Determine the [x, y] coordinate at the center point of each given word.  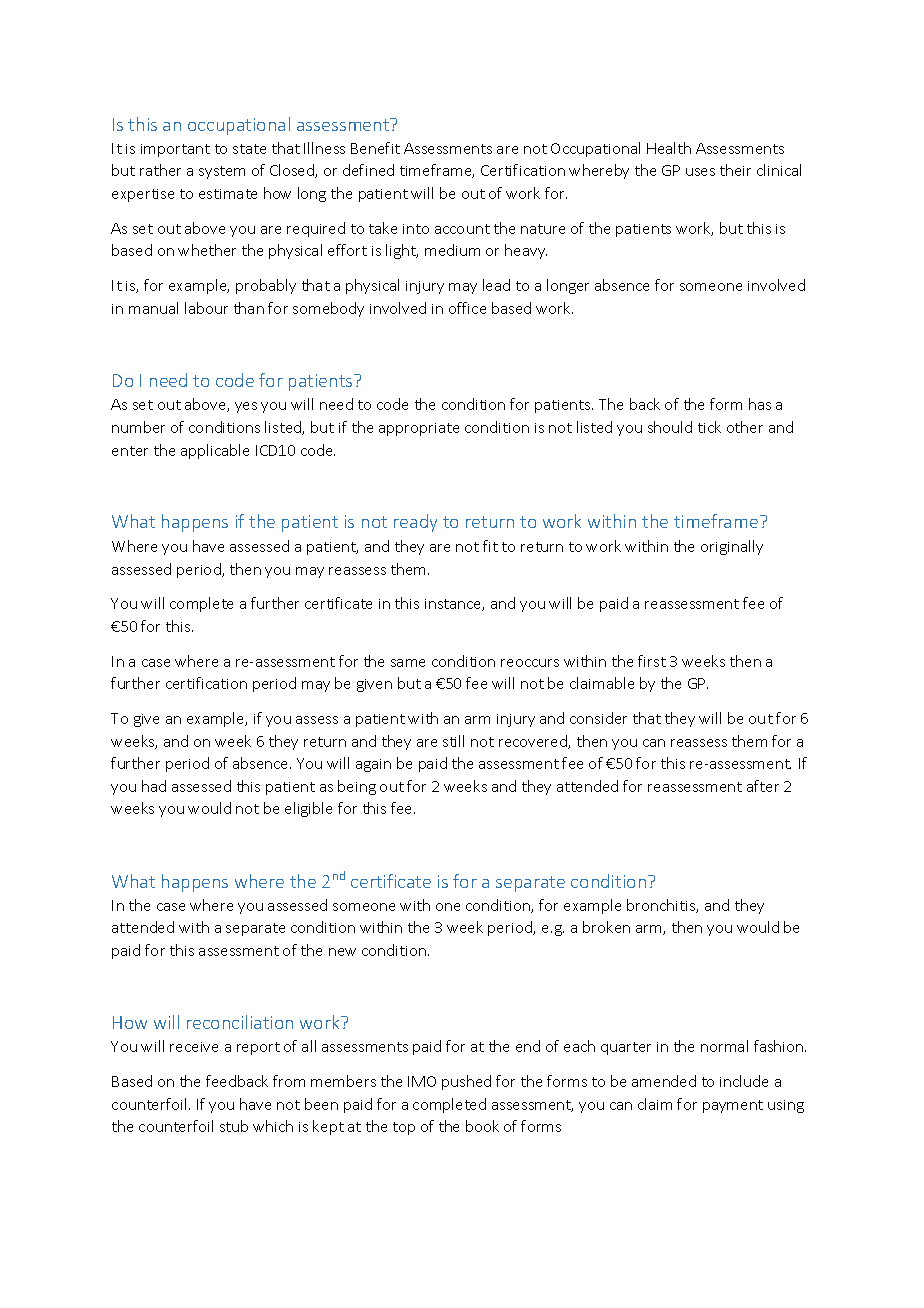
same [408, 663]
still [453, 741]
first [652, 661]
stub [234, 1126]
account [462, 229]
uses [700, 172]
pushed [466, 1082]
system [222, 172]
